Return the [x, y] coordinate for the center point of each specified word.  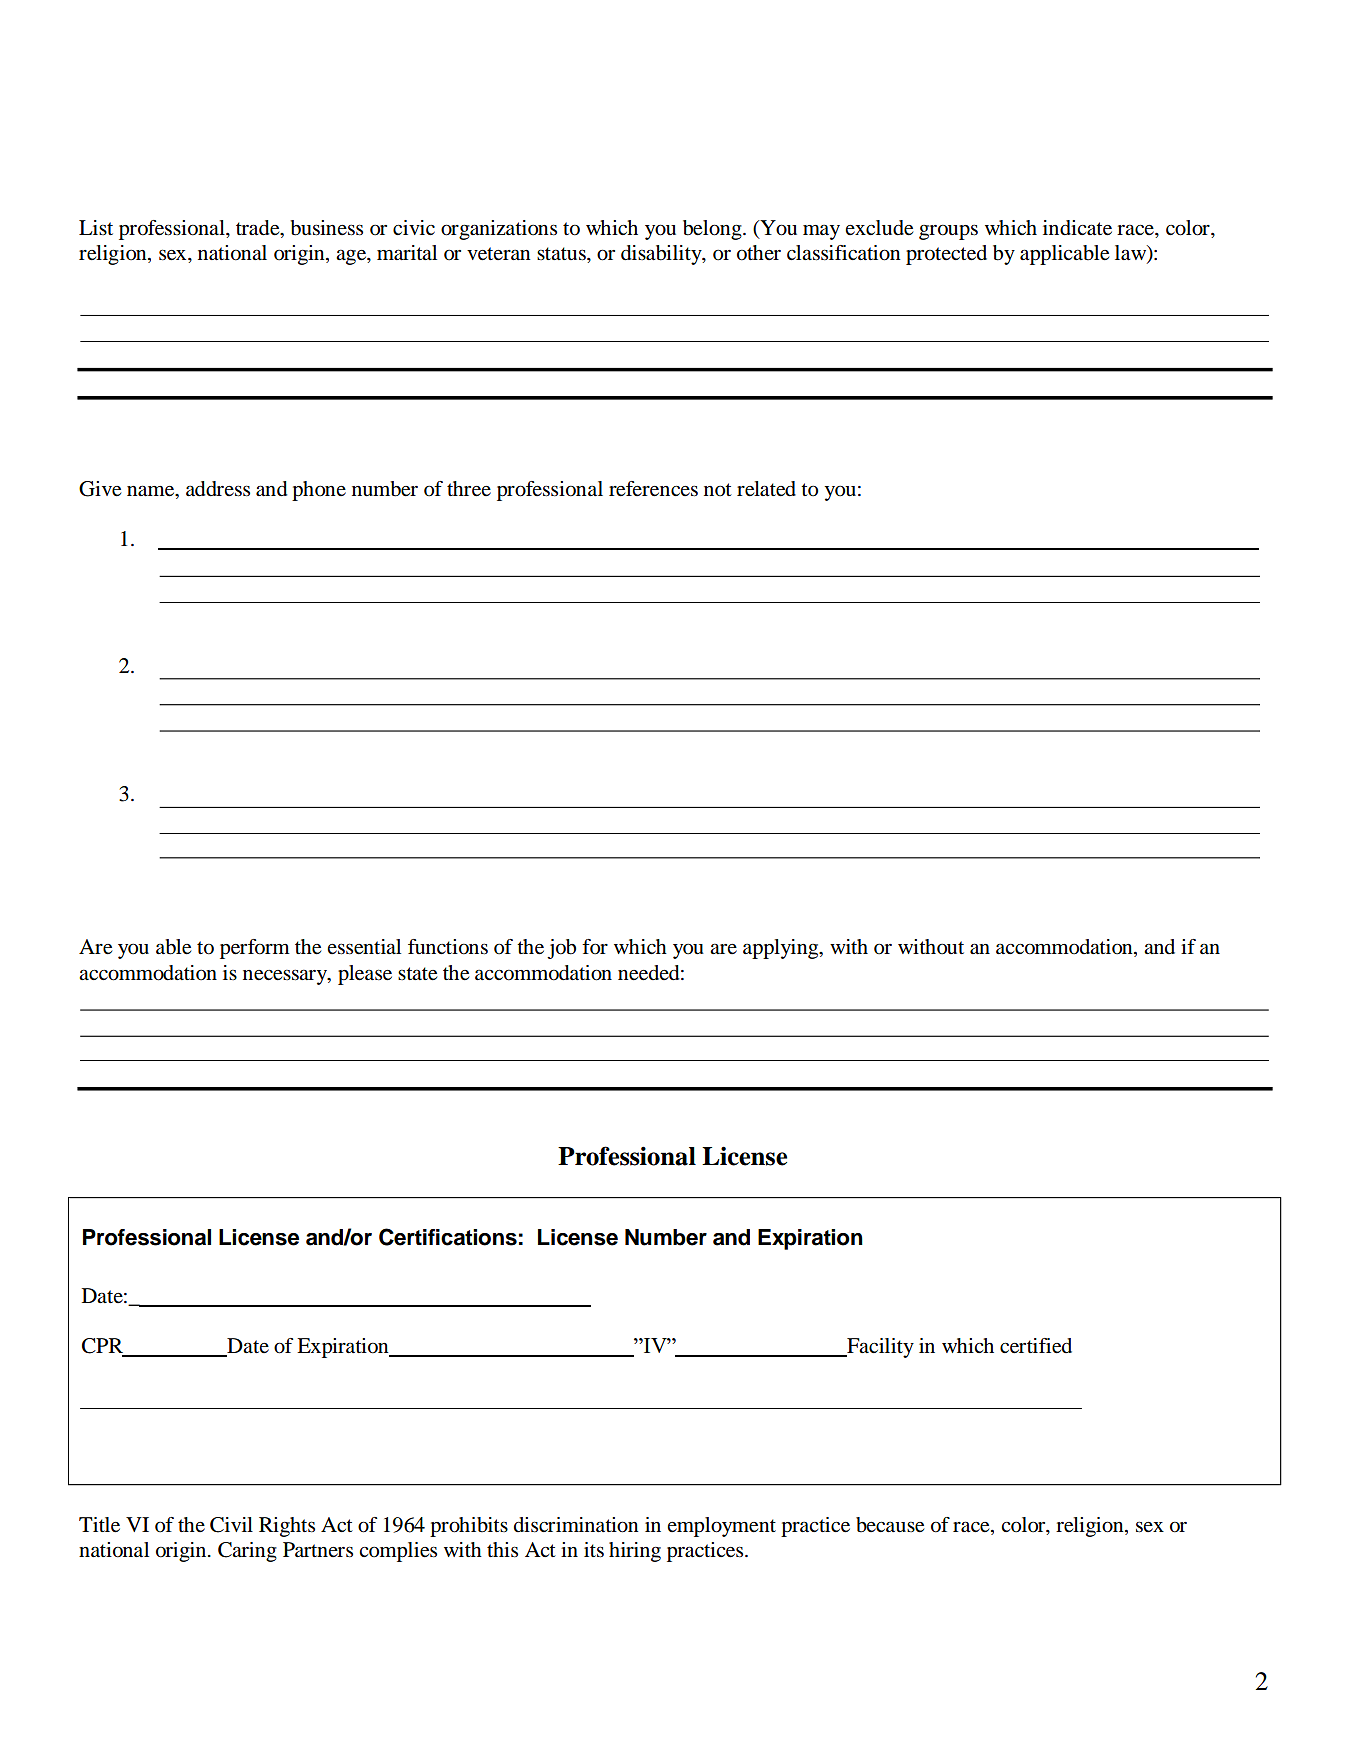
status [562, 254]
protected [946, 255]
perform [255, 949]
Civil [231, 1525]
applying [782, 949]
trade [259, 228]
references [653, 489]
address [218, 489]
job [561, 949]
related [766, 489]
